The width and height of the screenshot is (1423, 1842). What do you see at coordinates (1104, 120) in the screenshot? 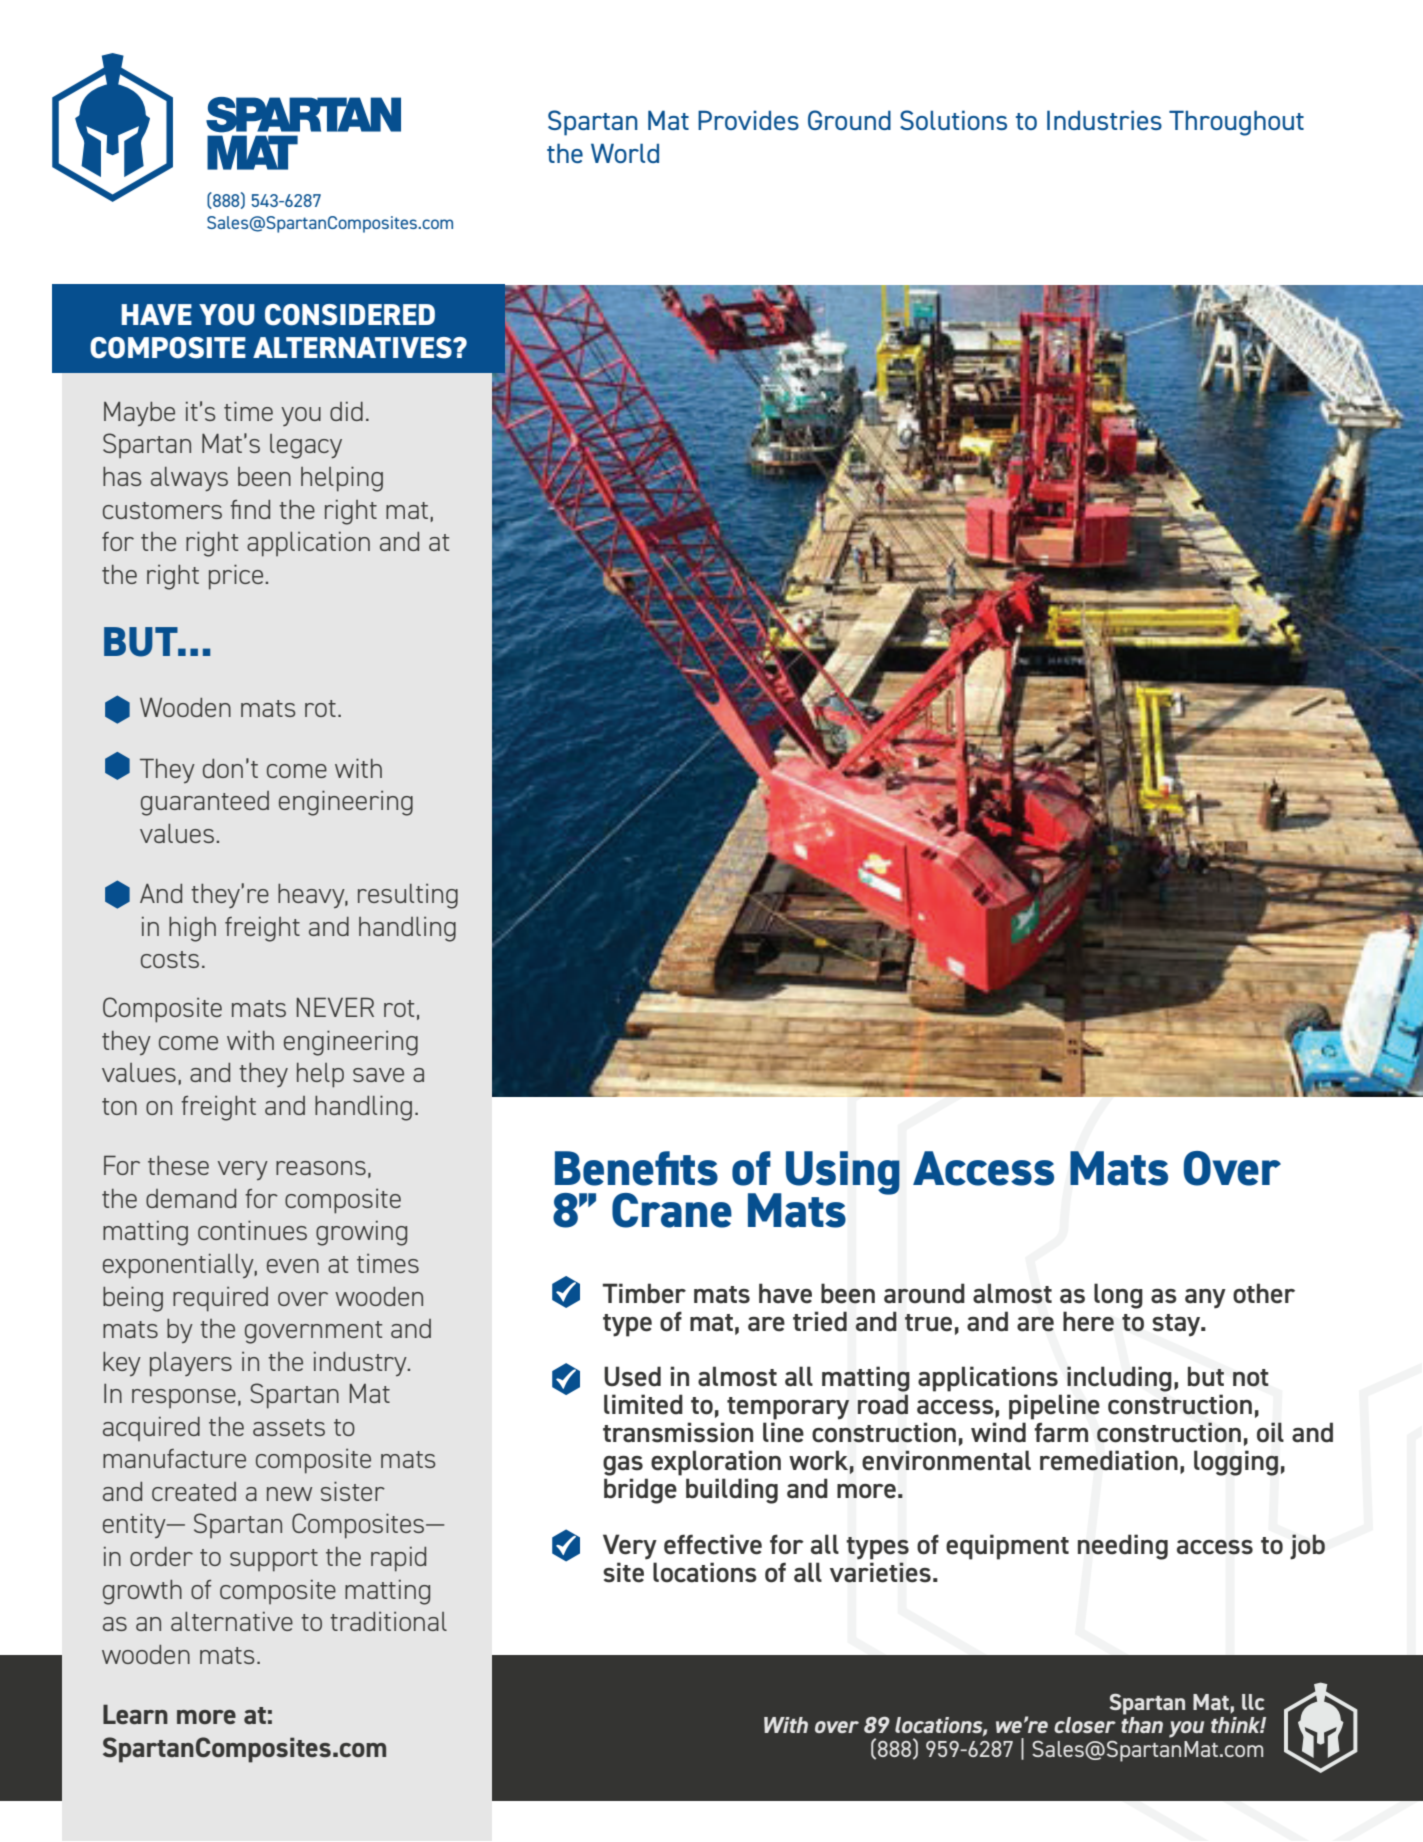
I see `Industries` at bounding box center [1104, 120].
